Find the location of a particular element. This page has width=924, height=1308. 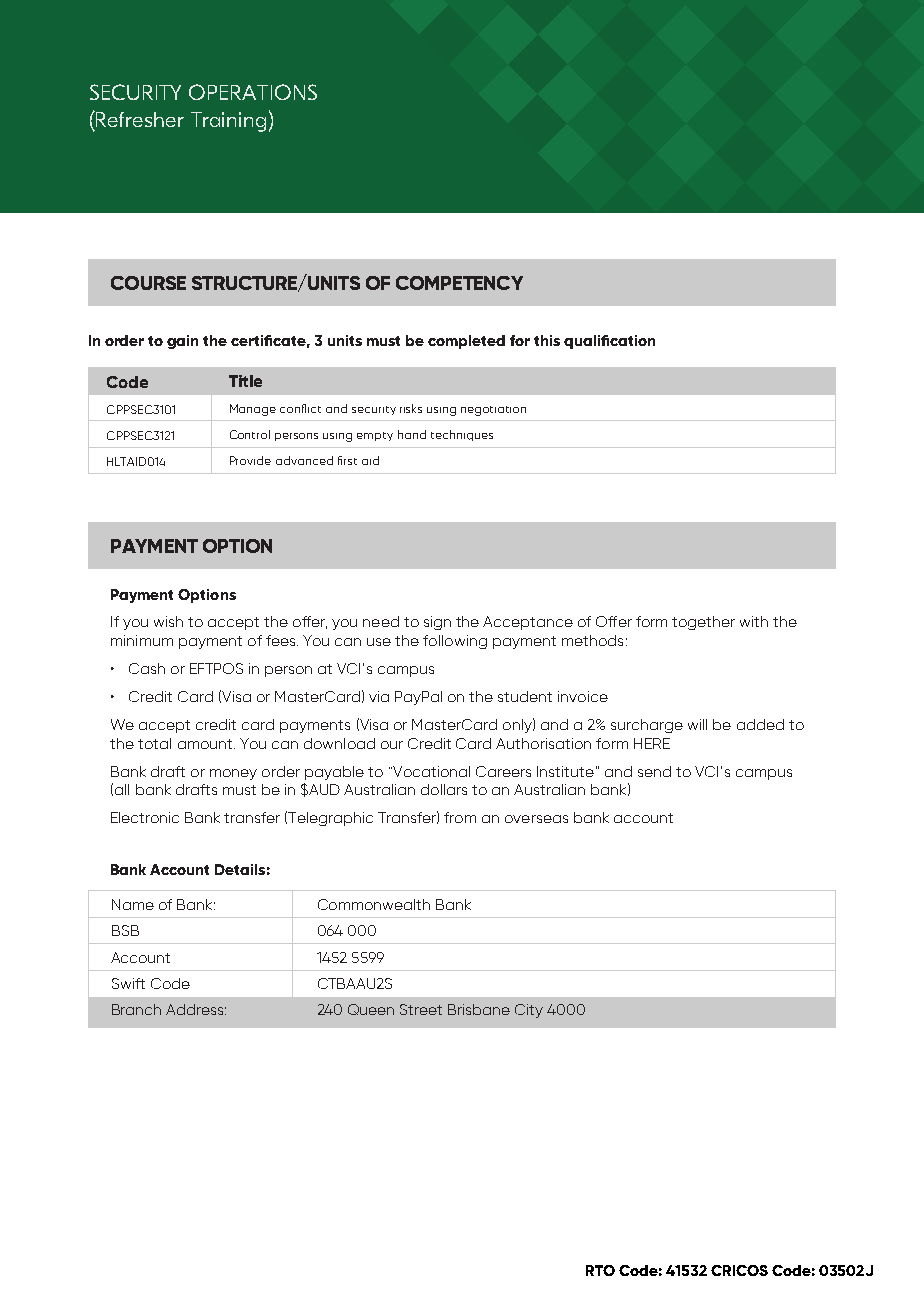

Electronic is located at coordinates (145, 817).
